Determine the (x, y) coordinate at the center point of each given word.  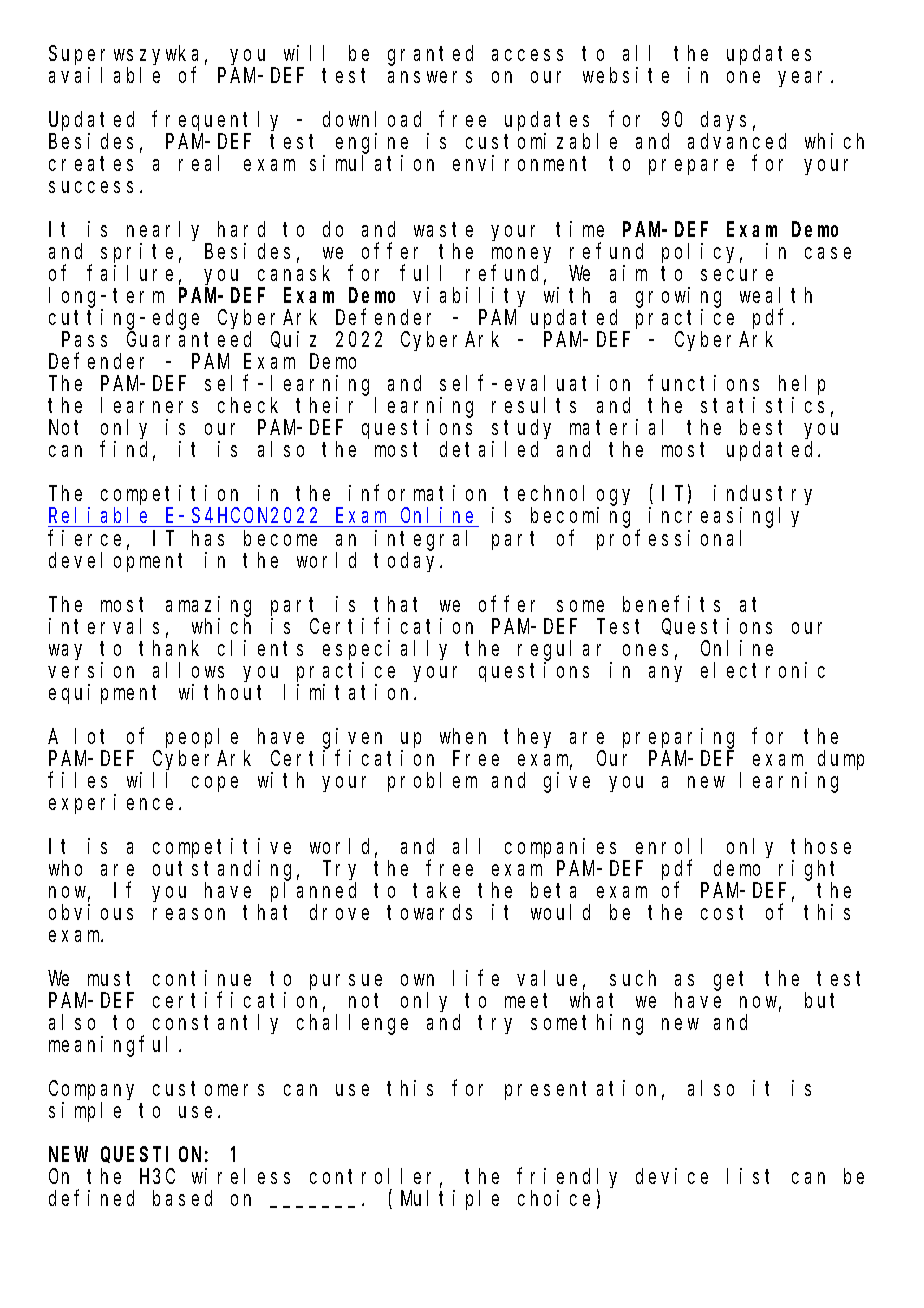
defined (91, 1198)
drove (339, 912)
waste (443, 230)
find (127, 451)
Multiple (450, 1200)
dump (841, 760)
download (372, 119)
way (65, 652)
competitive (222, 848)
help (802, 387)
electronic (763, 670)
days (723, 122)
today (408, 562)
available (104, 75)
